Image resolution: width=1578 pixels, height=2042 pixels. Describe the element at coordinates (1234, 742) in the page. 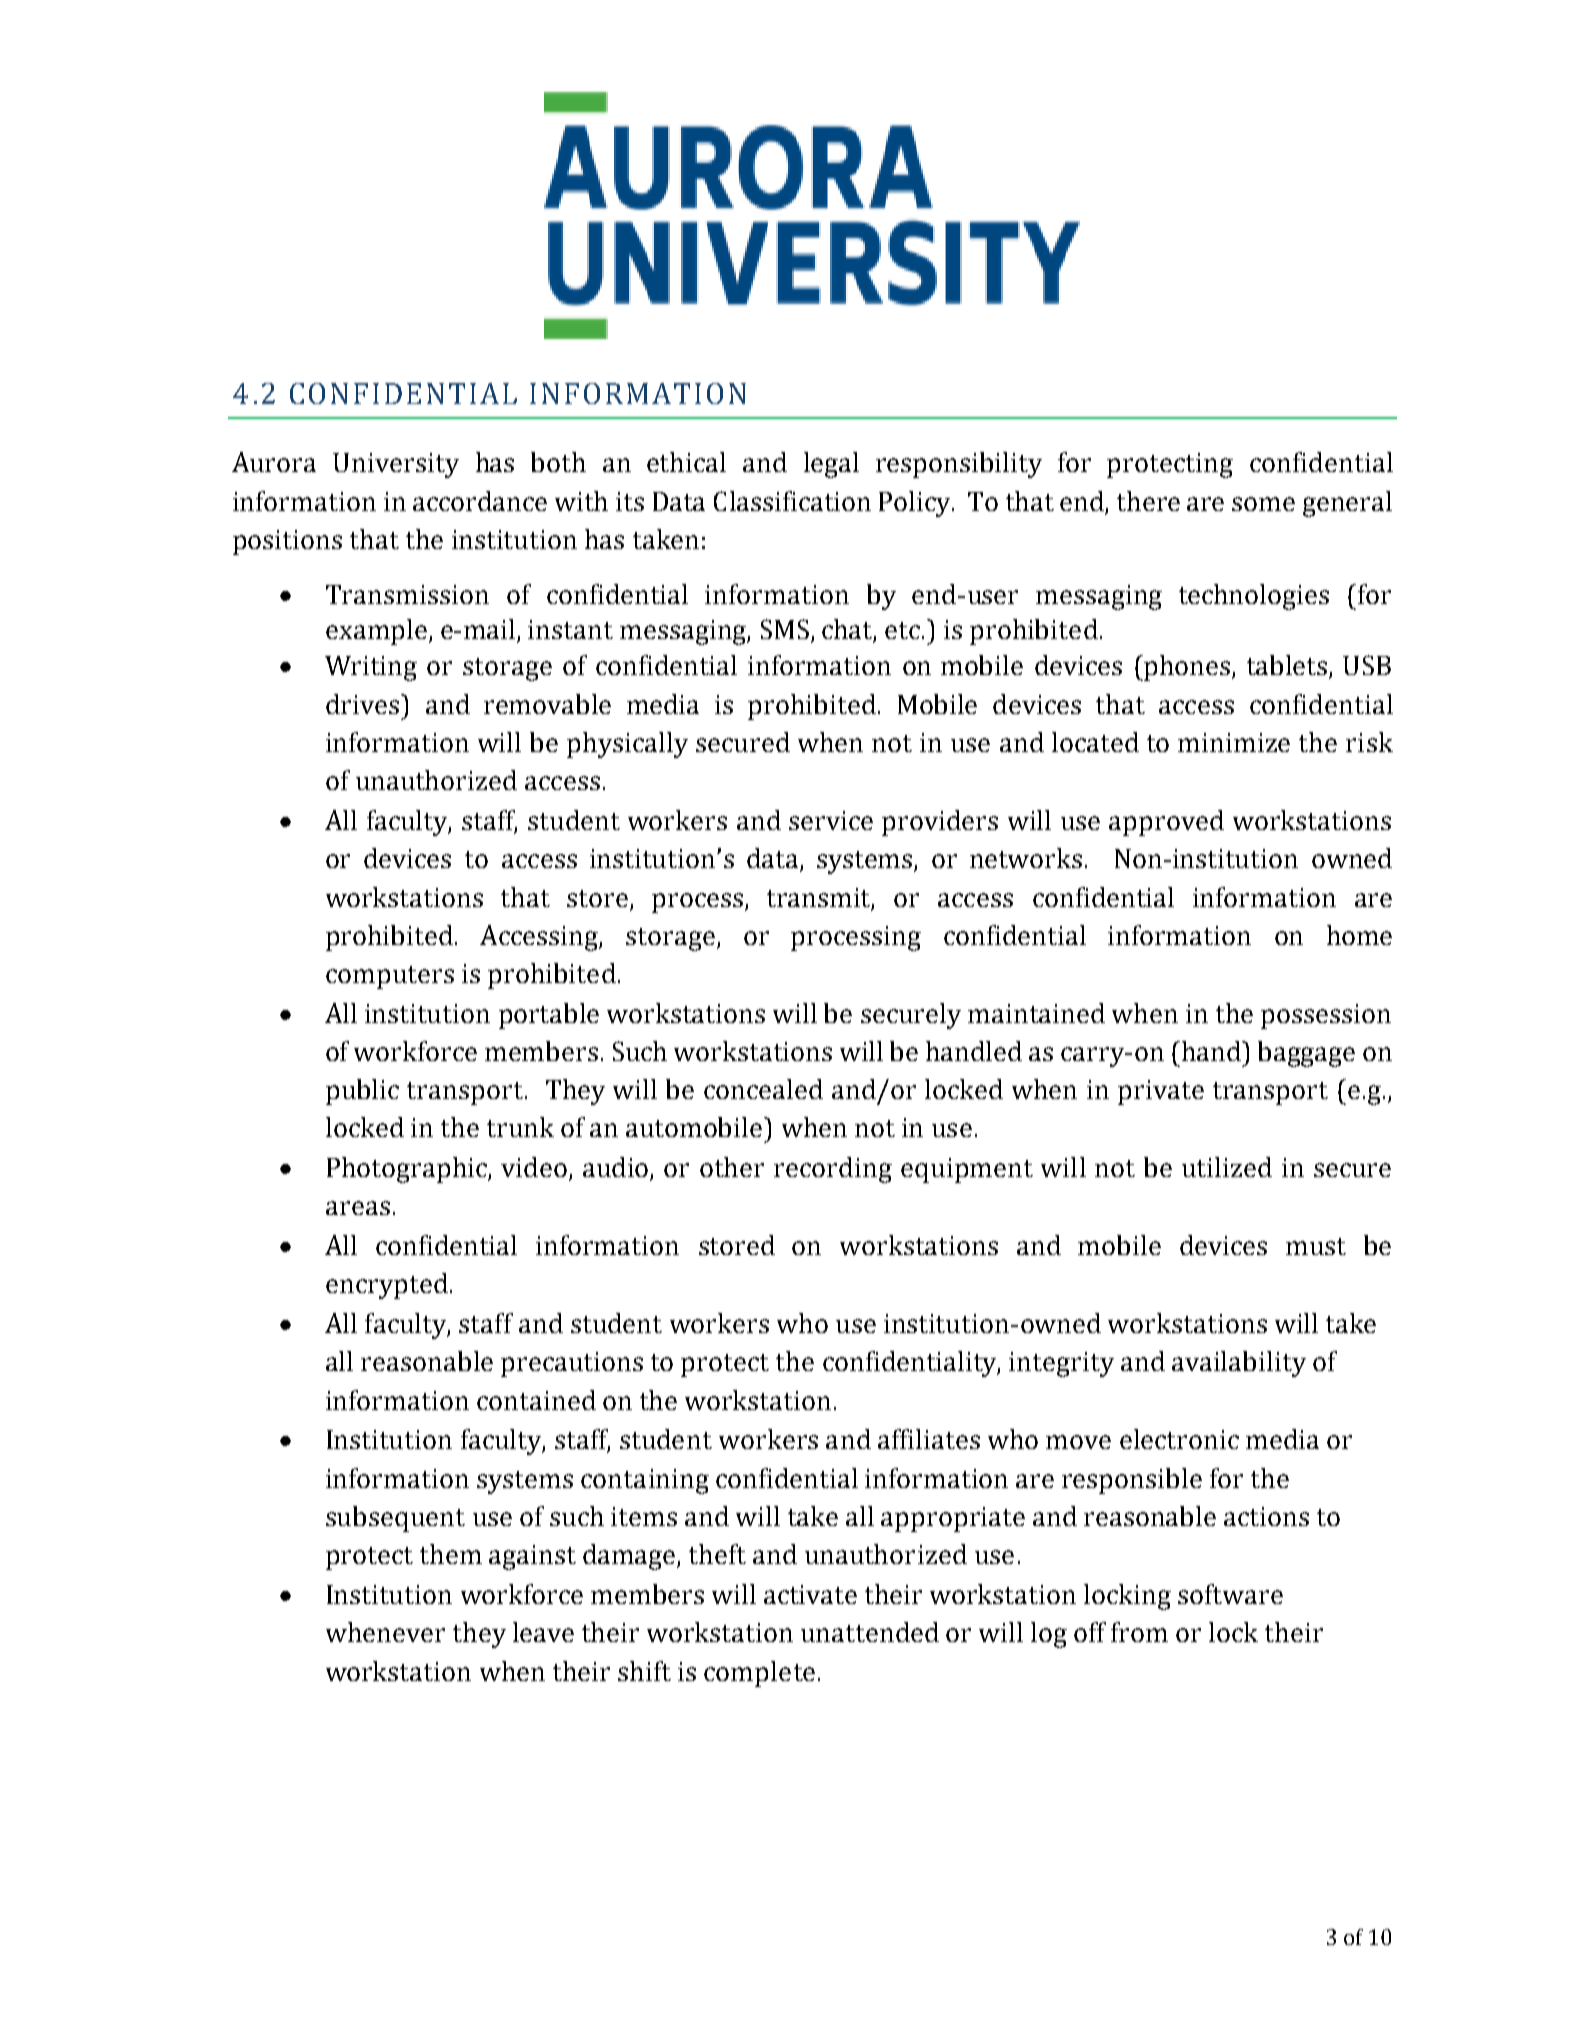

I see `minimize` at that location.
